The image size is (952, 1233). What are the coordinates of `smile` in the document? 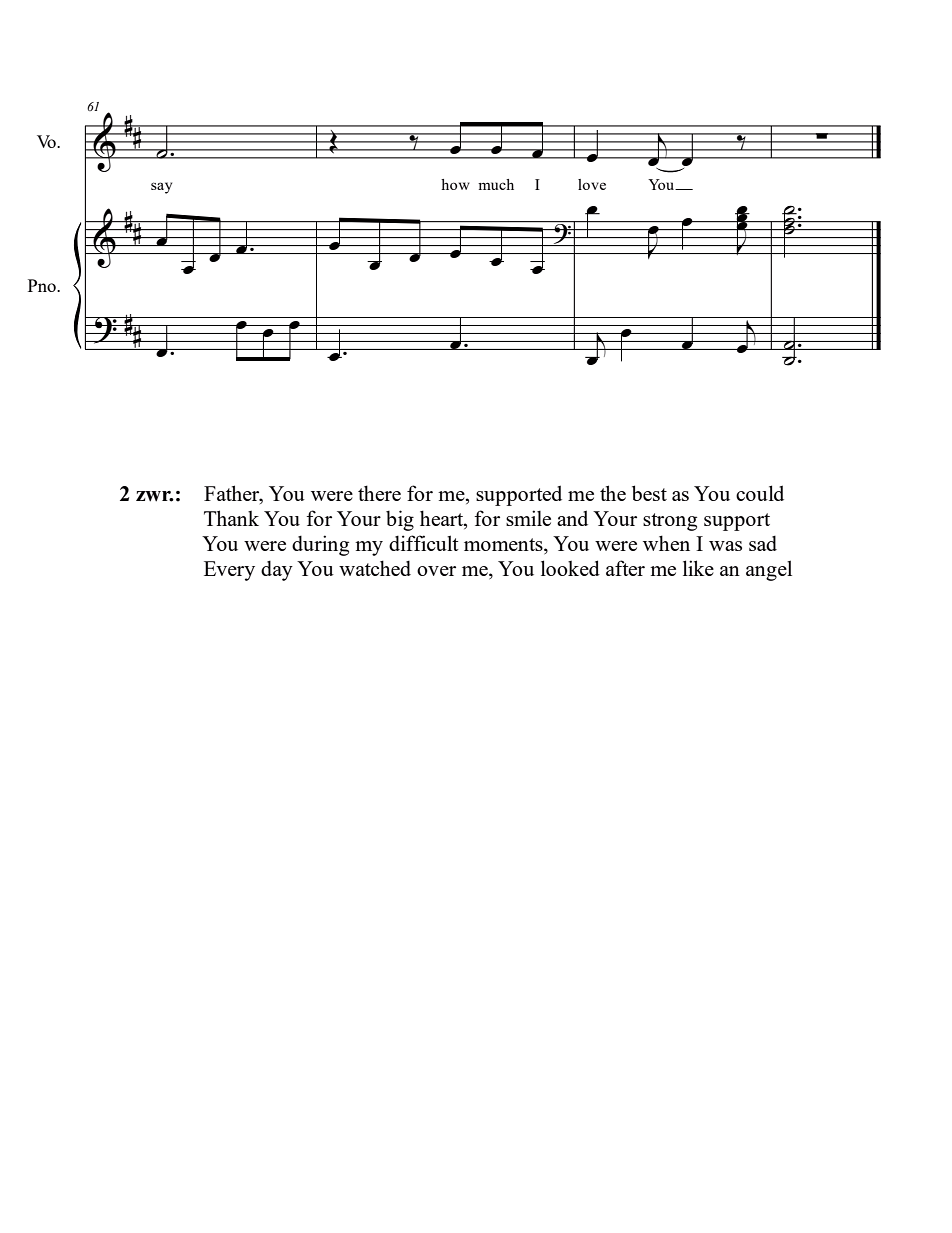 It's located at (528, 518).
